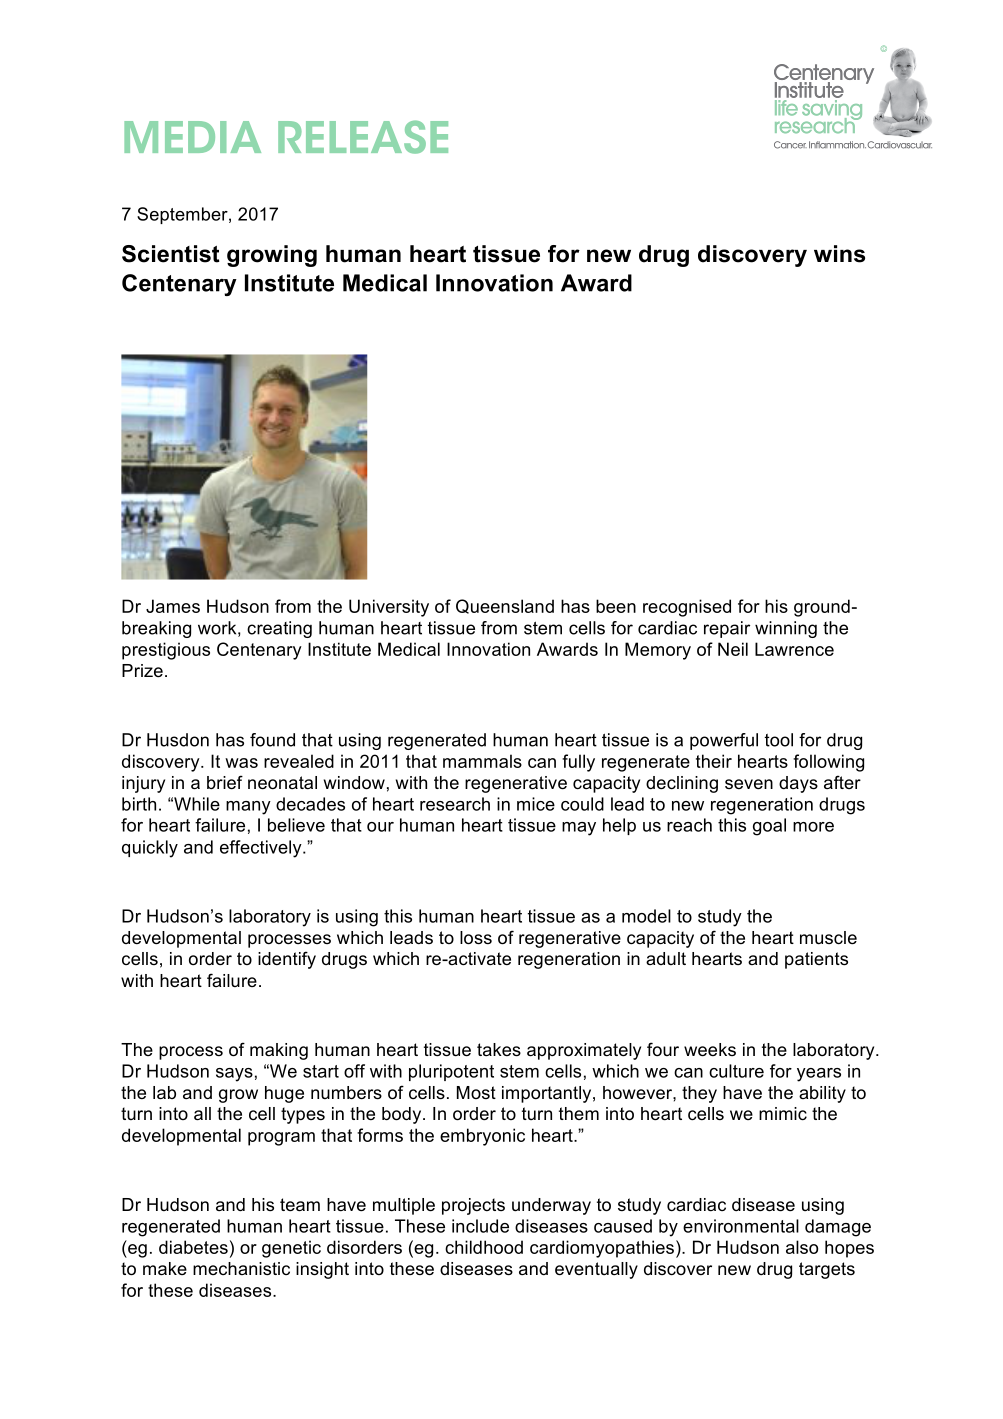 The width and height of the image is (1003, 1419). What do you see at coordinates (173, 606) in the image?
I see `James` at bounding box center [173, 606].
